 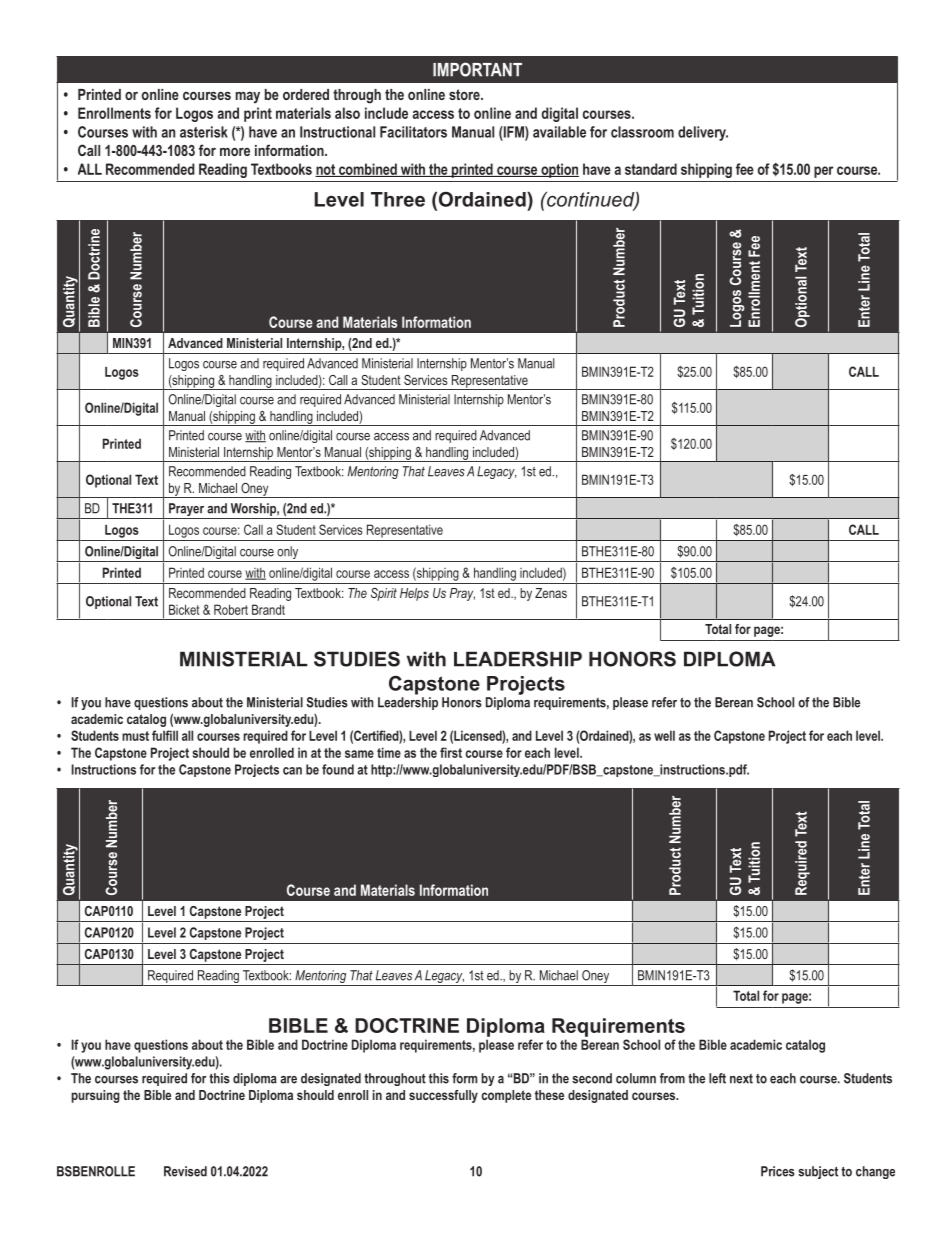 I want to click on Helps, so click(x=414, y=594).
